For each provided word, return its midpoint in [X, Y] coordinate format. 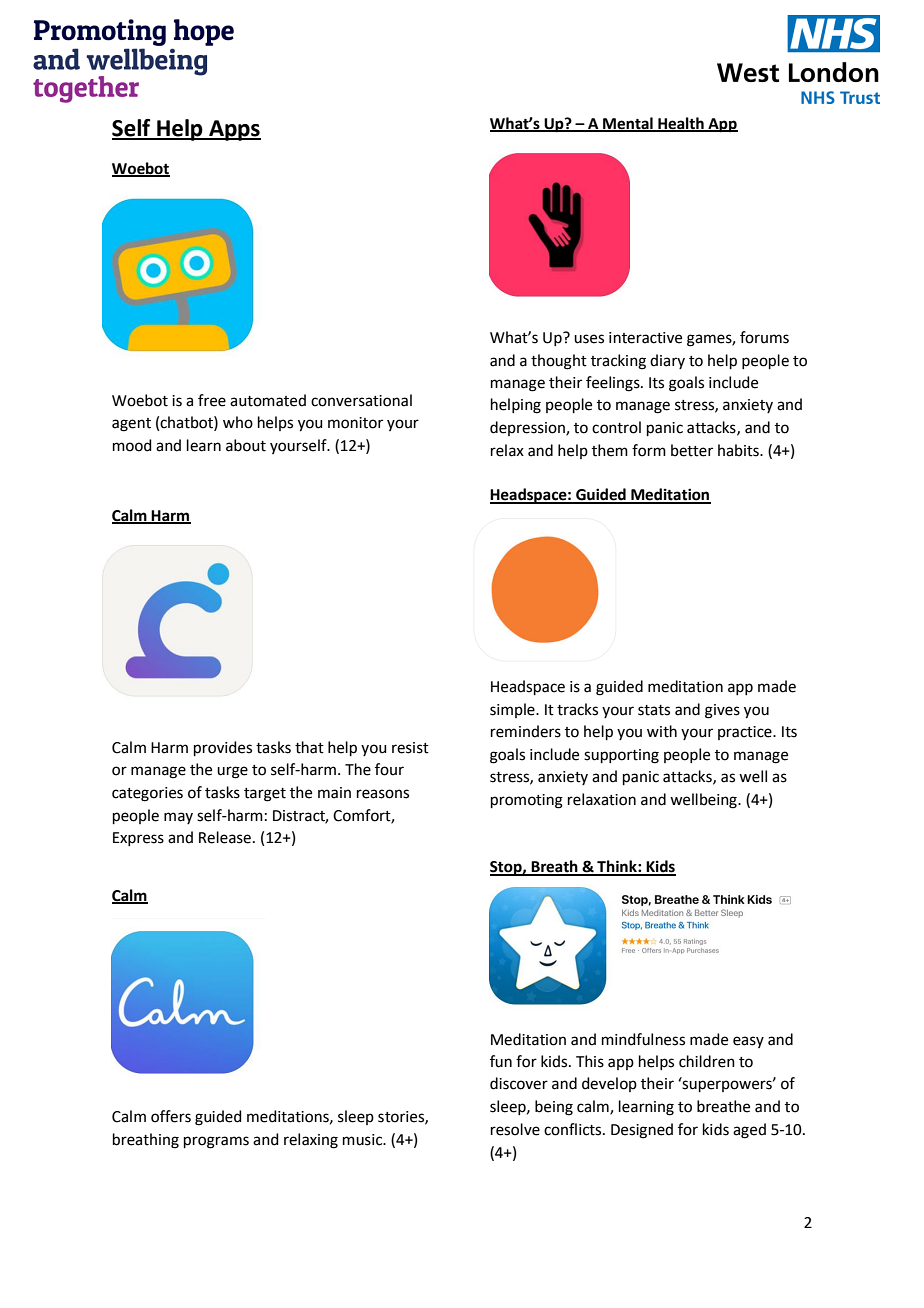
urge [232, 772]
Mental [628, 124]
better [692, 450]
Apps [234, 130]
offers [171, 1116]
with [662, 731]
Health [681, 124]
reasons [383, 794]
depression [528, 428]
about [246, 445]
